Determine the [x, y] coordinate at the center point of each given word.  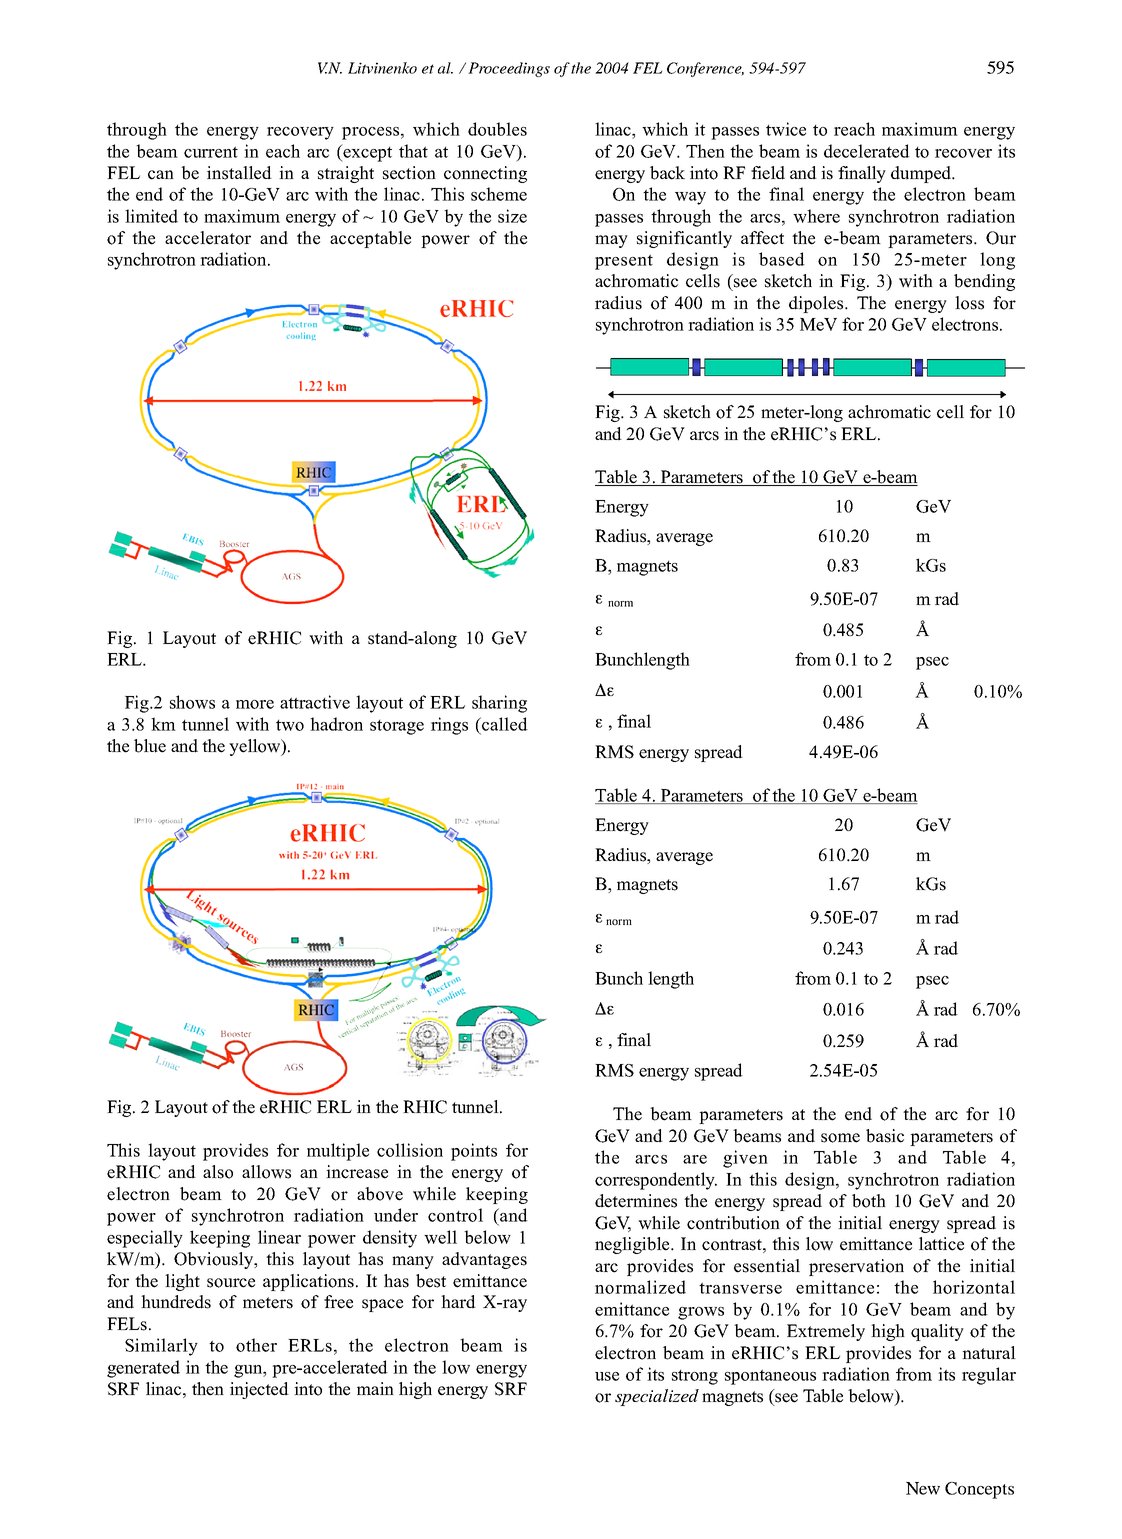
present [624, 262]
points [474, 1152]
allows [266, 1172]
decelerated [867, 151]
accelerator [208, 238]
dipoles [817, 304]
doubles [497, 129]
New [923, 1488]
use [607, 1376]
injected [259, 1390]
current [211, 152]
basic [885, 1136]
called [504, 724]
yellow [256, 747]
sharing [499, 704]
